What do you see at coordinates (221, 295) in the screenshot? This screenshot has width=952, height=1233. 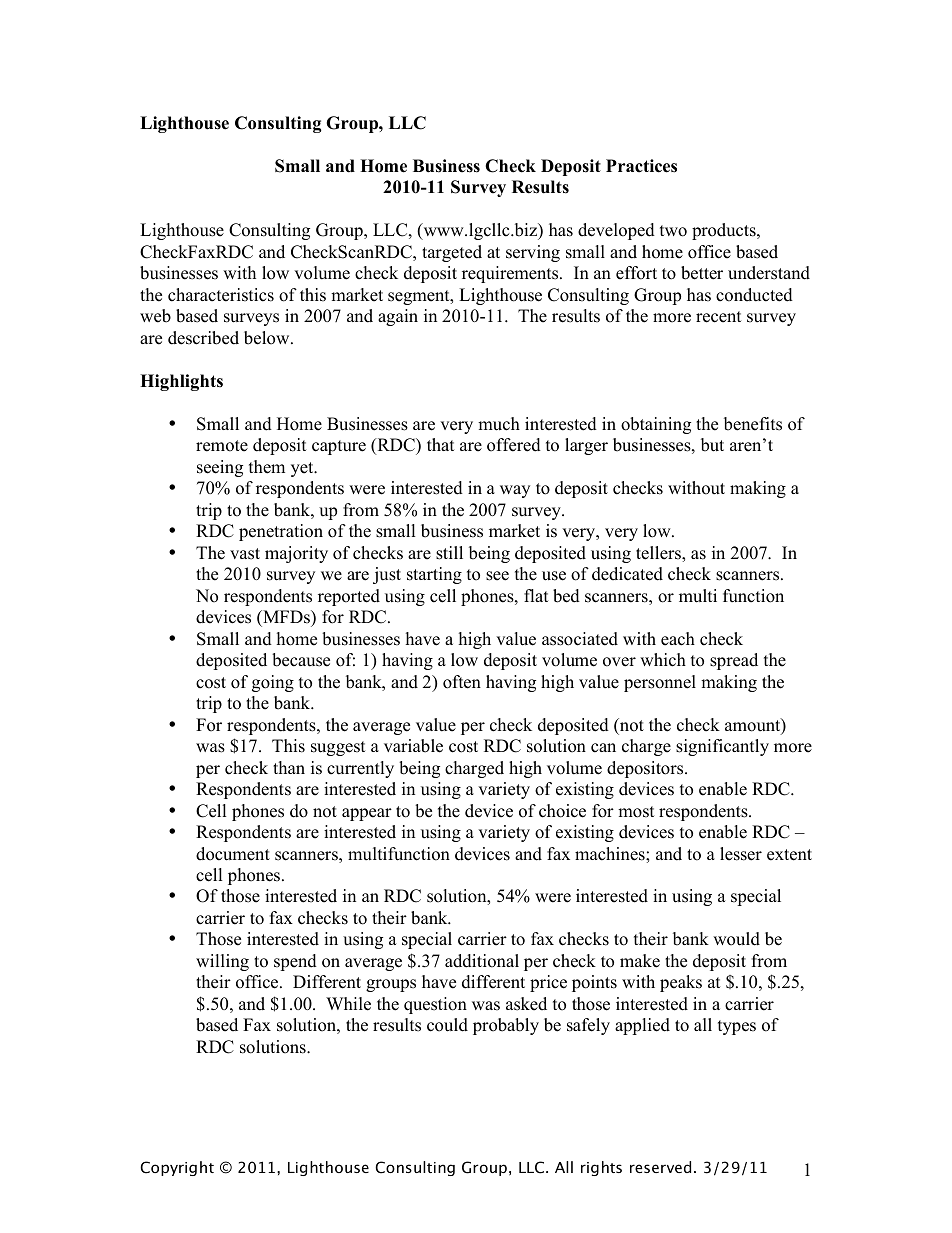 I see `characteristics` at bounding box center [221, 295].
